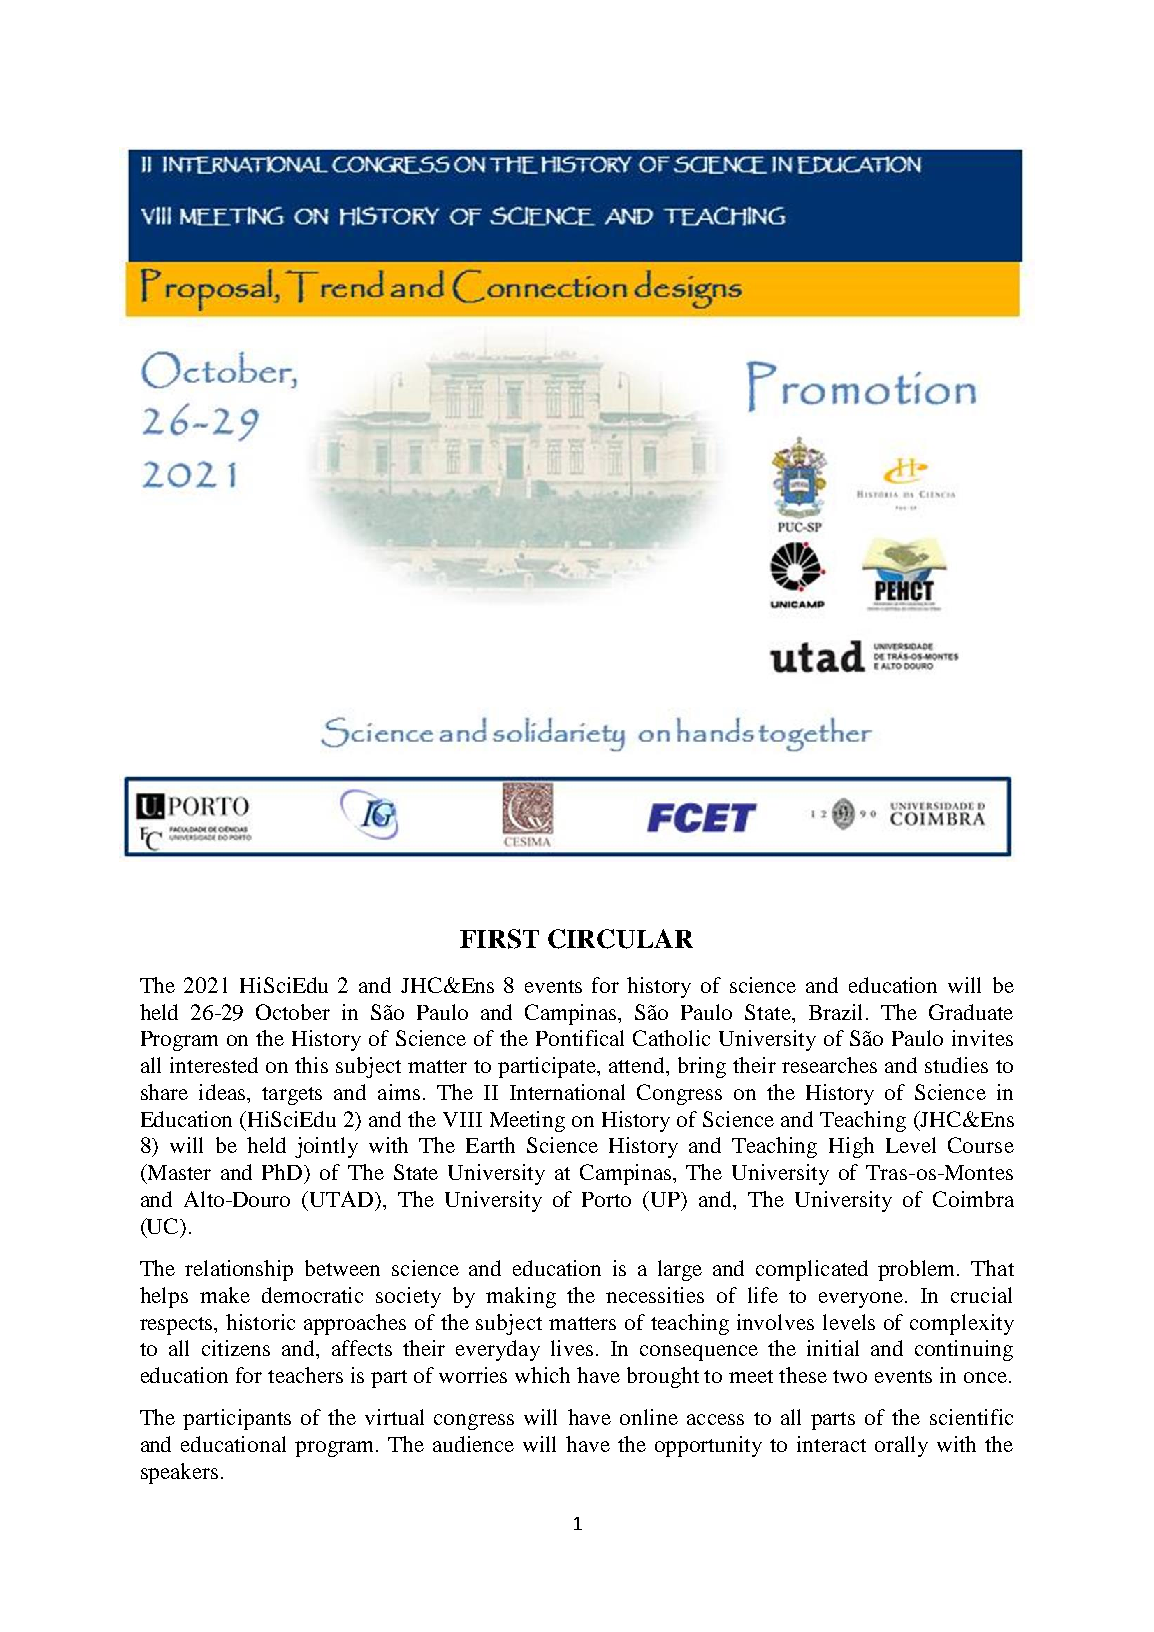 The height and width of the screenshot is (1632, 1154). I want to click on orally, so click(901, 1446).
